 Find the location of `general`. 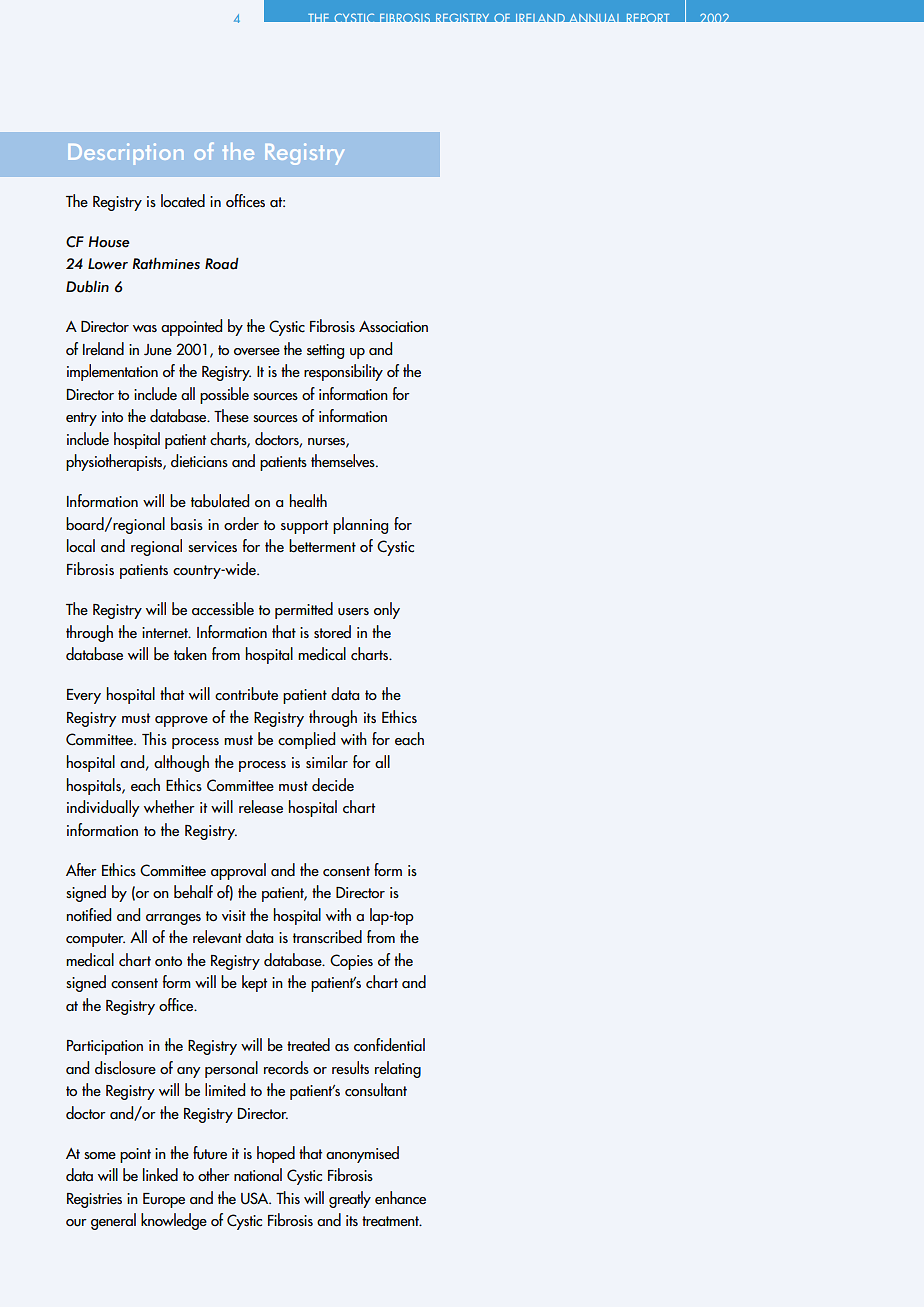

general is located at coordinates (113, 1221).
